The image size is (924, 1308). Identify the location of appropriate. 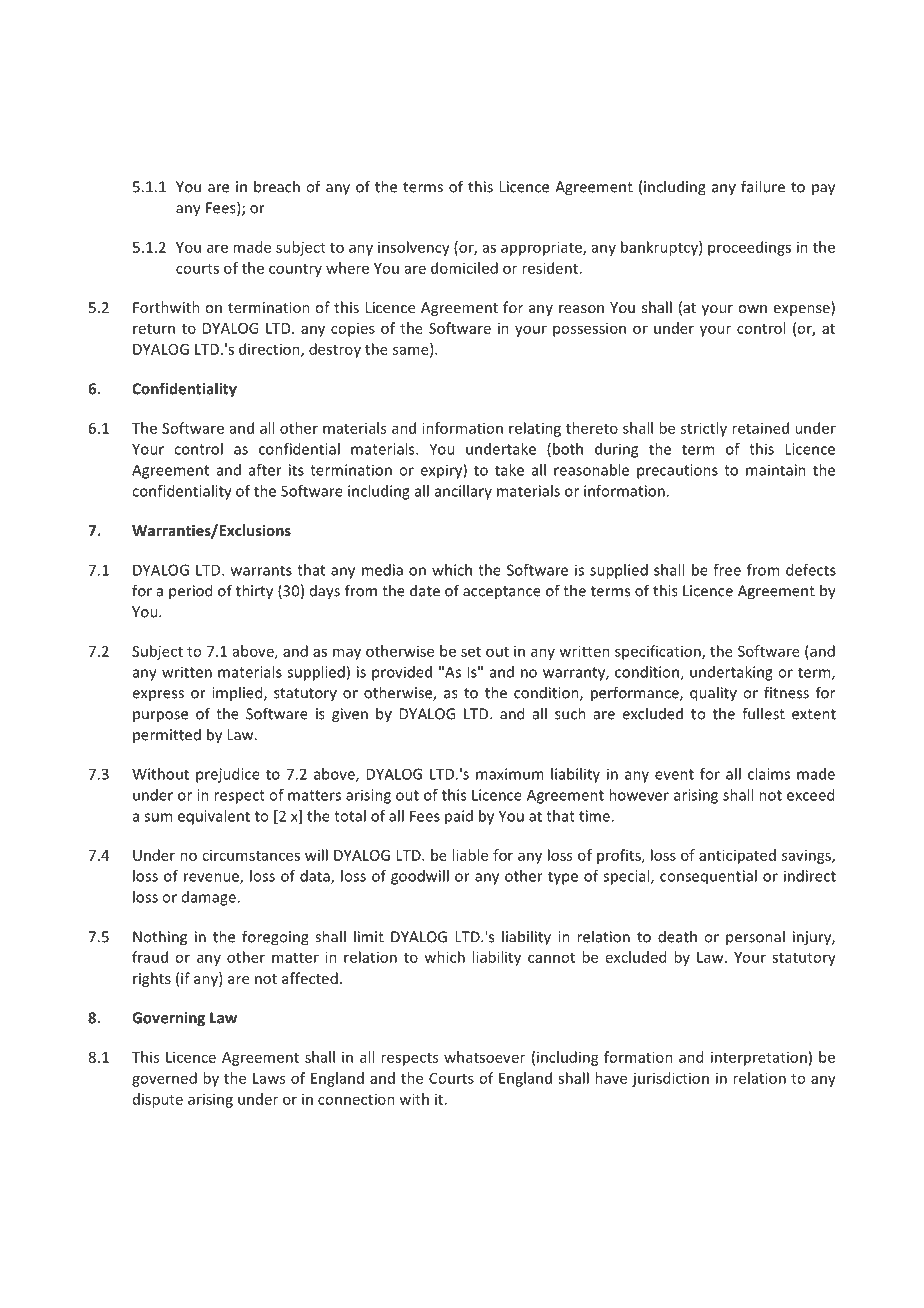
(542, 248).
